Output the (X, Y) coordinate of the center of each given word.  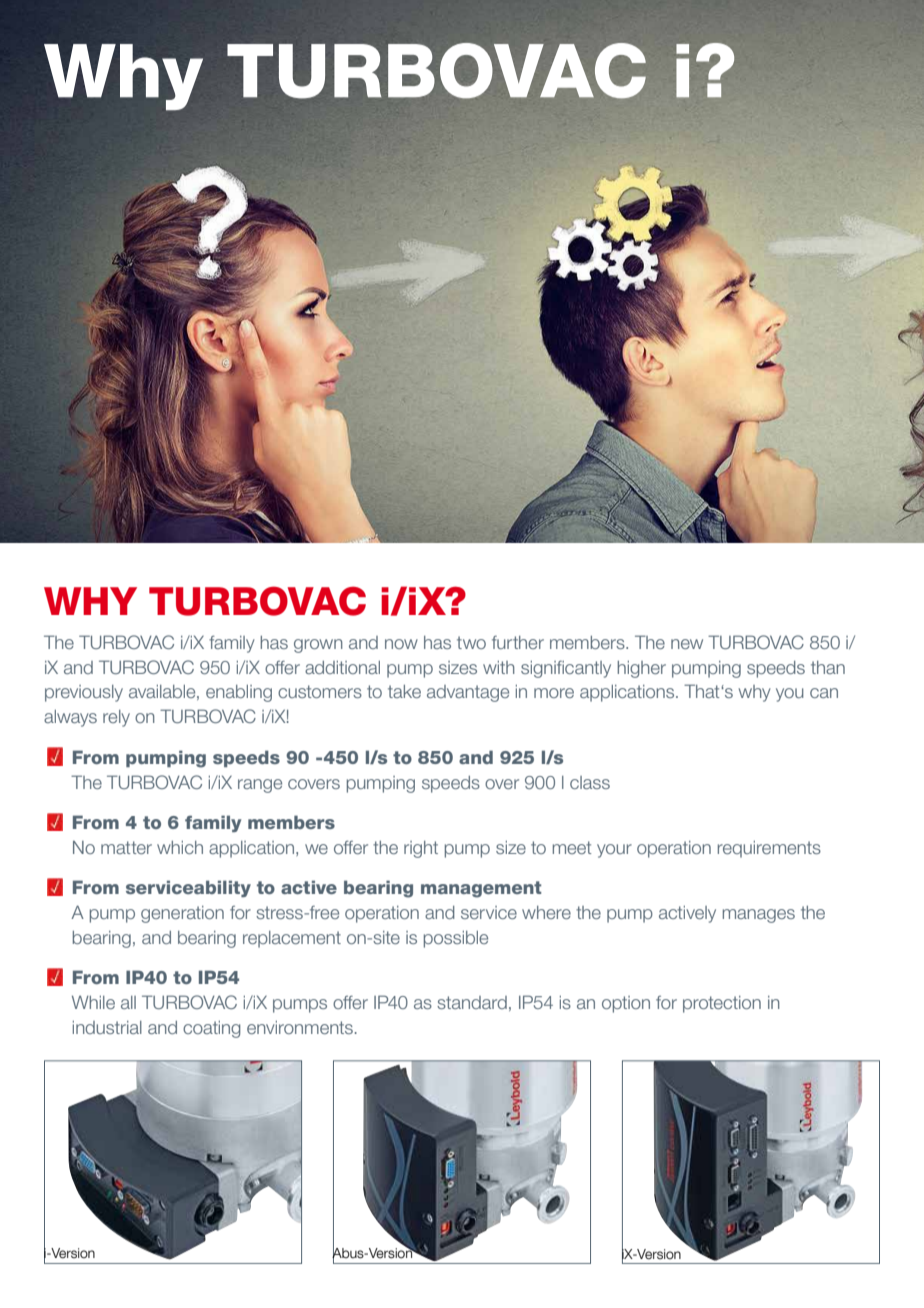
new (687, 644)
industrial (107, 1027)
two (471, 642)
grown (318, 646)
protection (722, 1004)
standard (472, 1002)
